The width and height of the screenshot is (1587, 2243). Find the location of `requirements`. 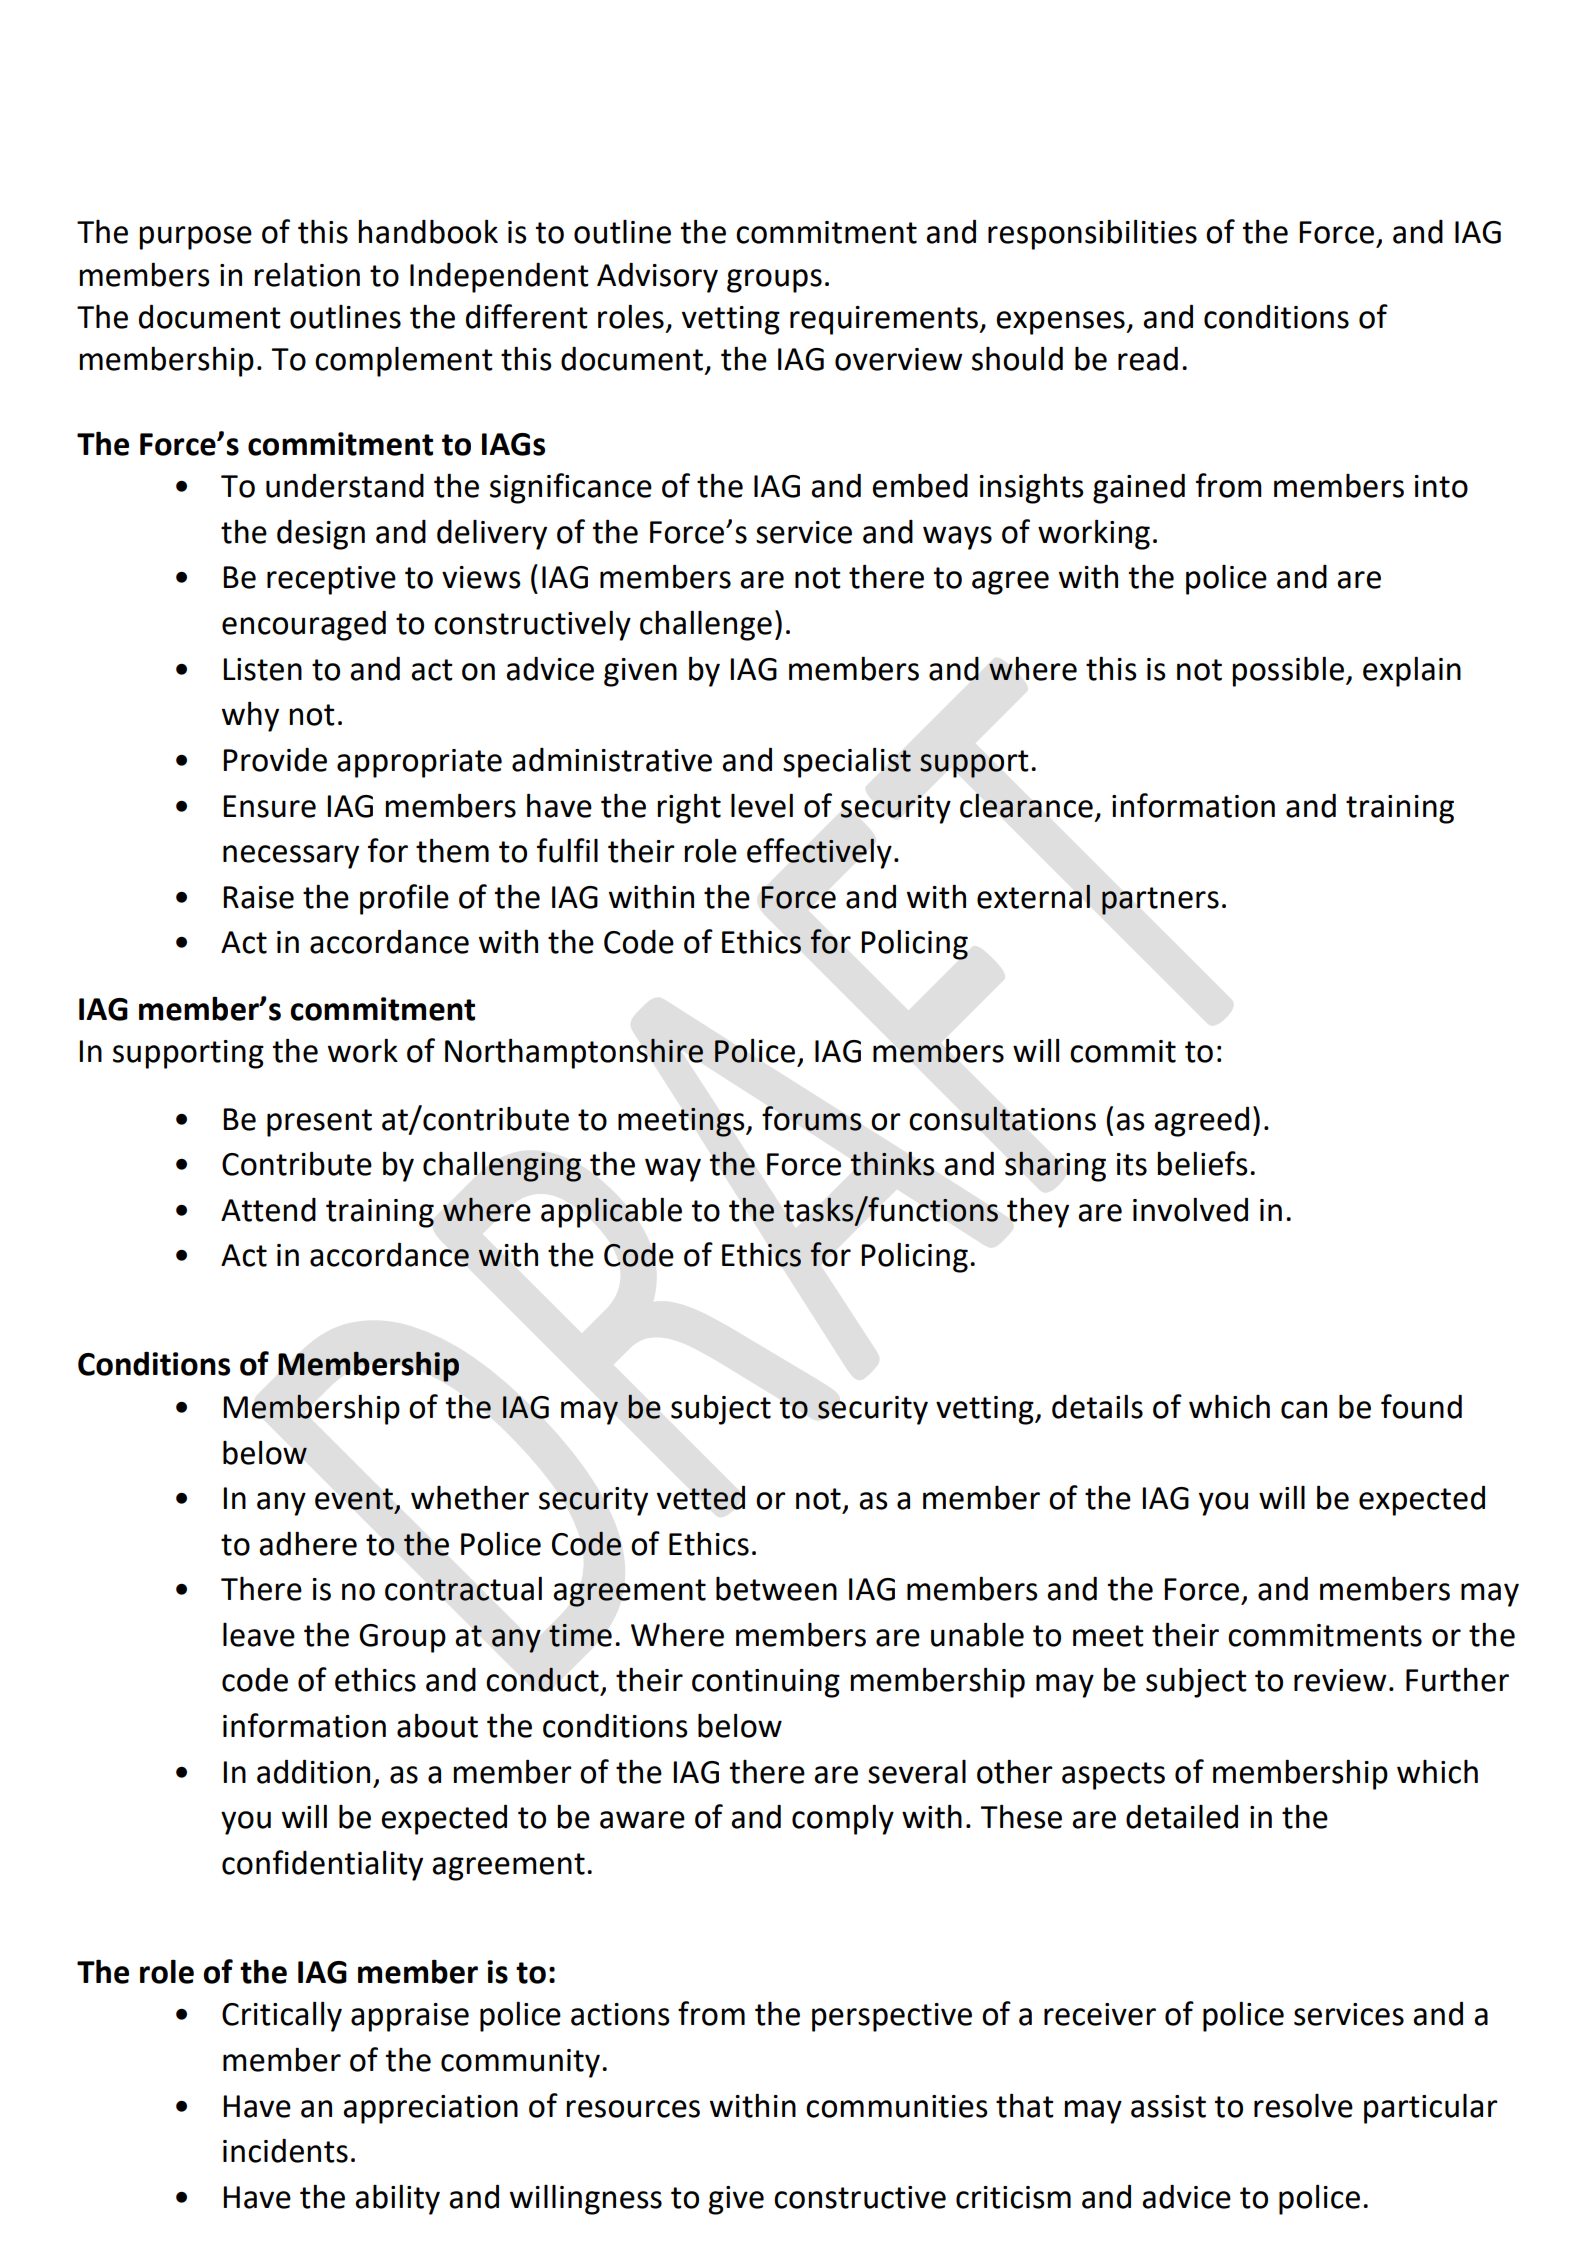

requirements is located at coordinates (885, 320).
